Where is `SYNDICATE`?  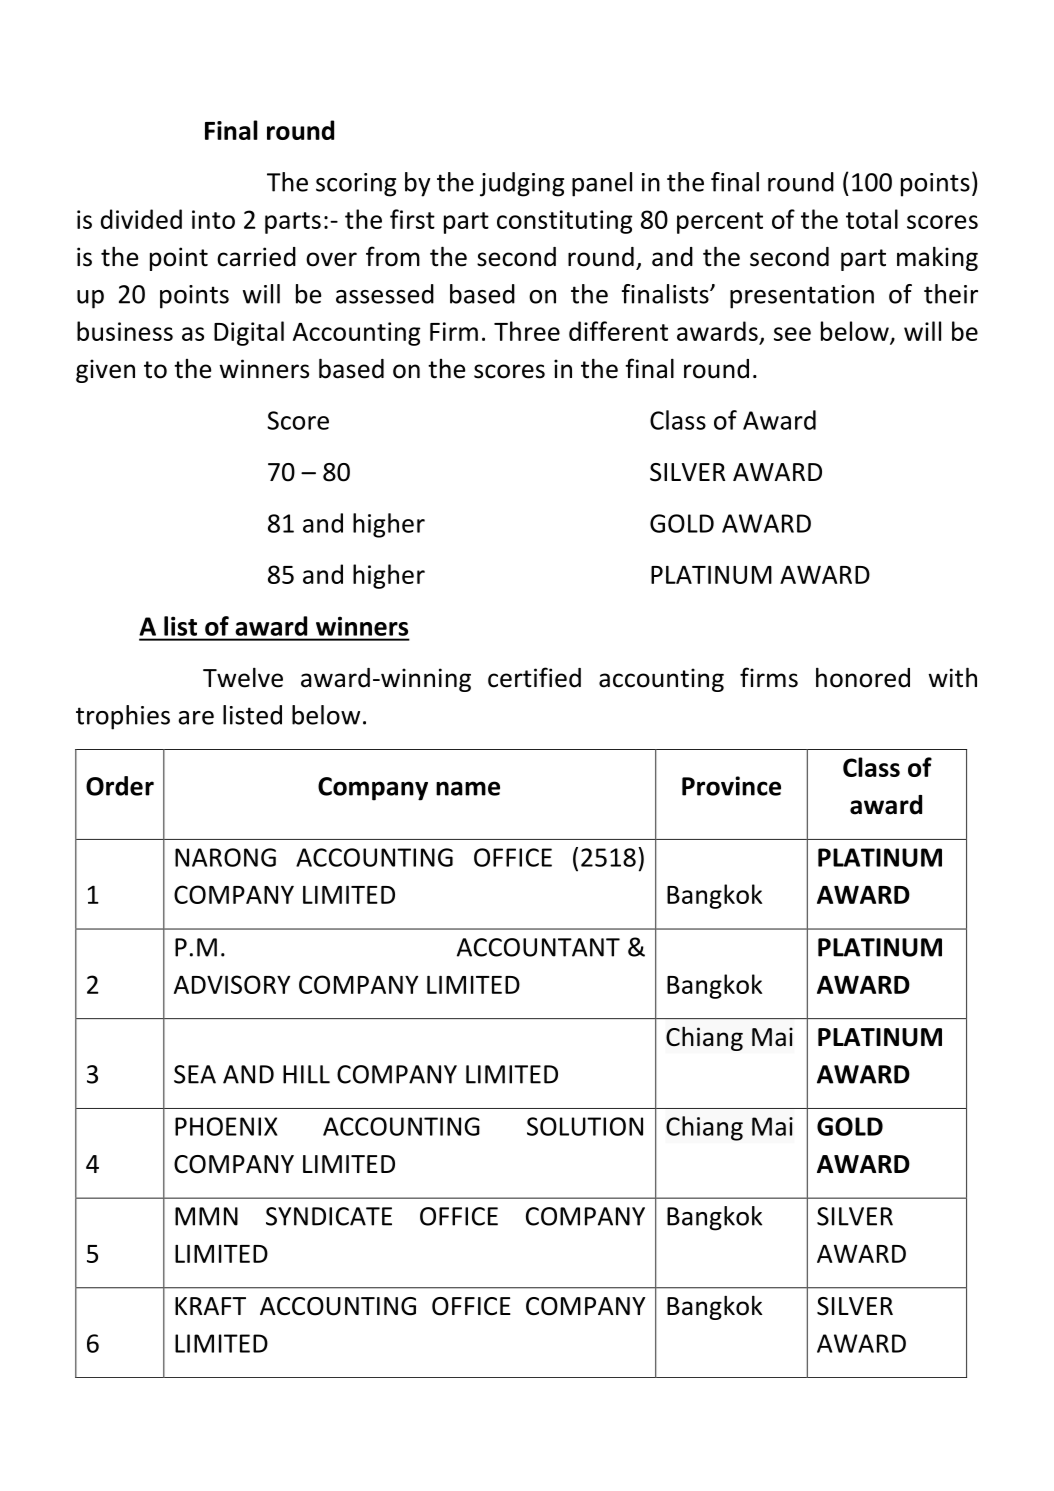
SYNDICATE is located at coordinates (329, 1216).
